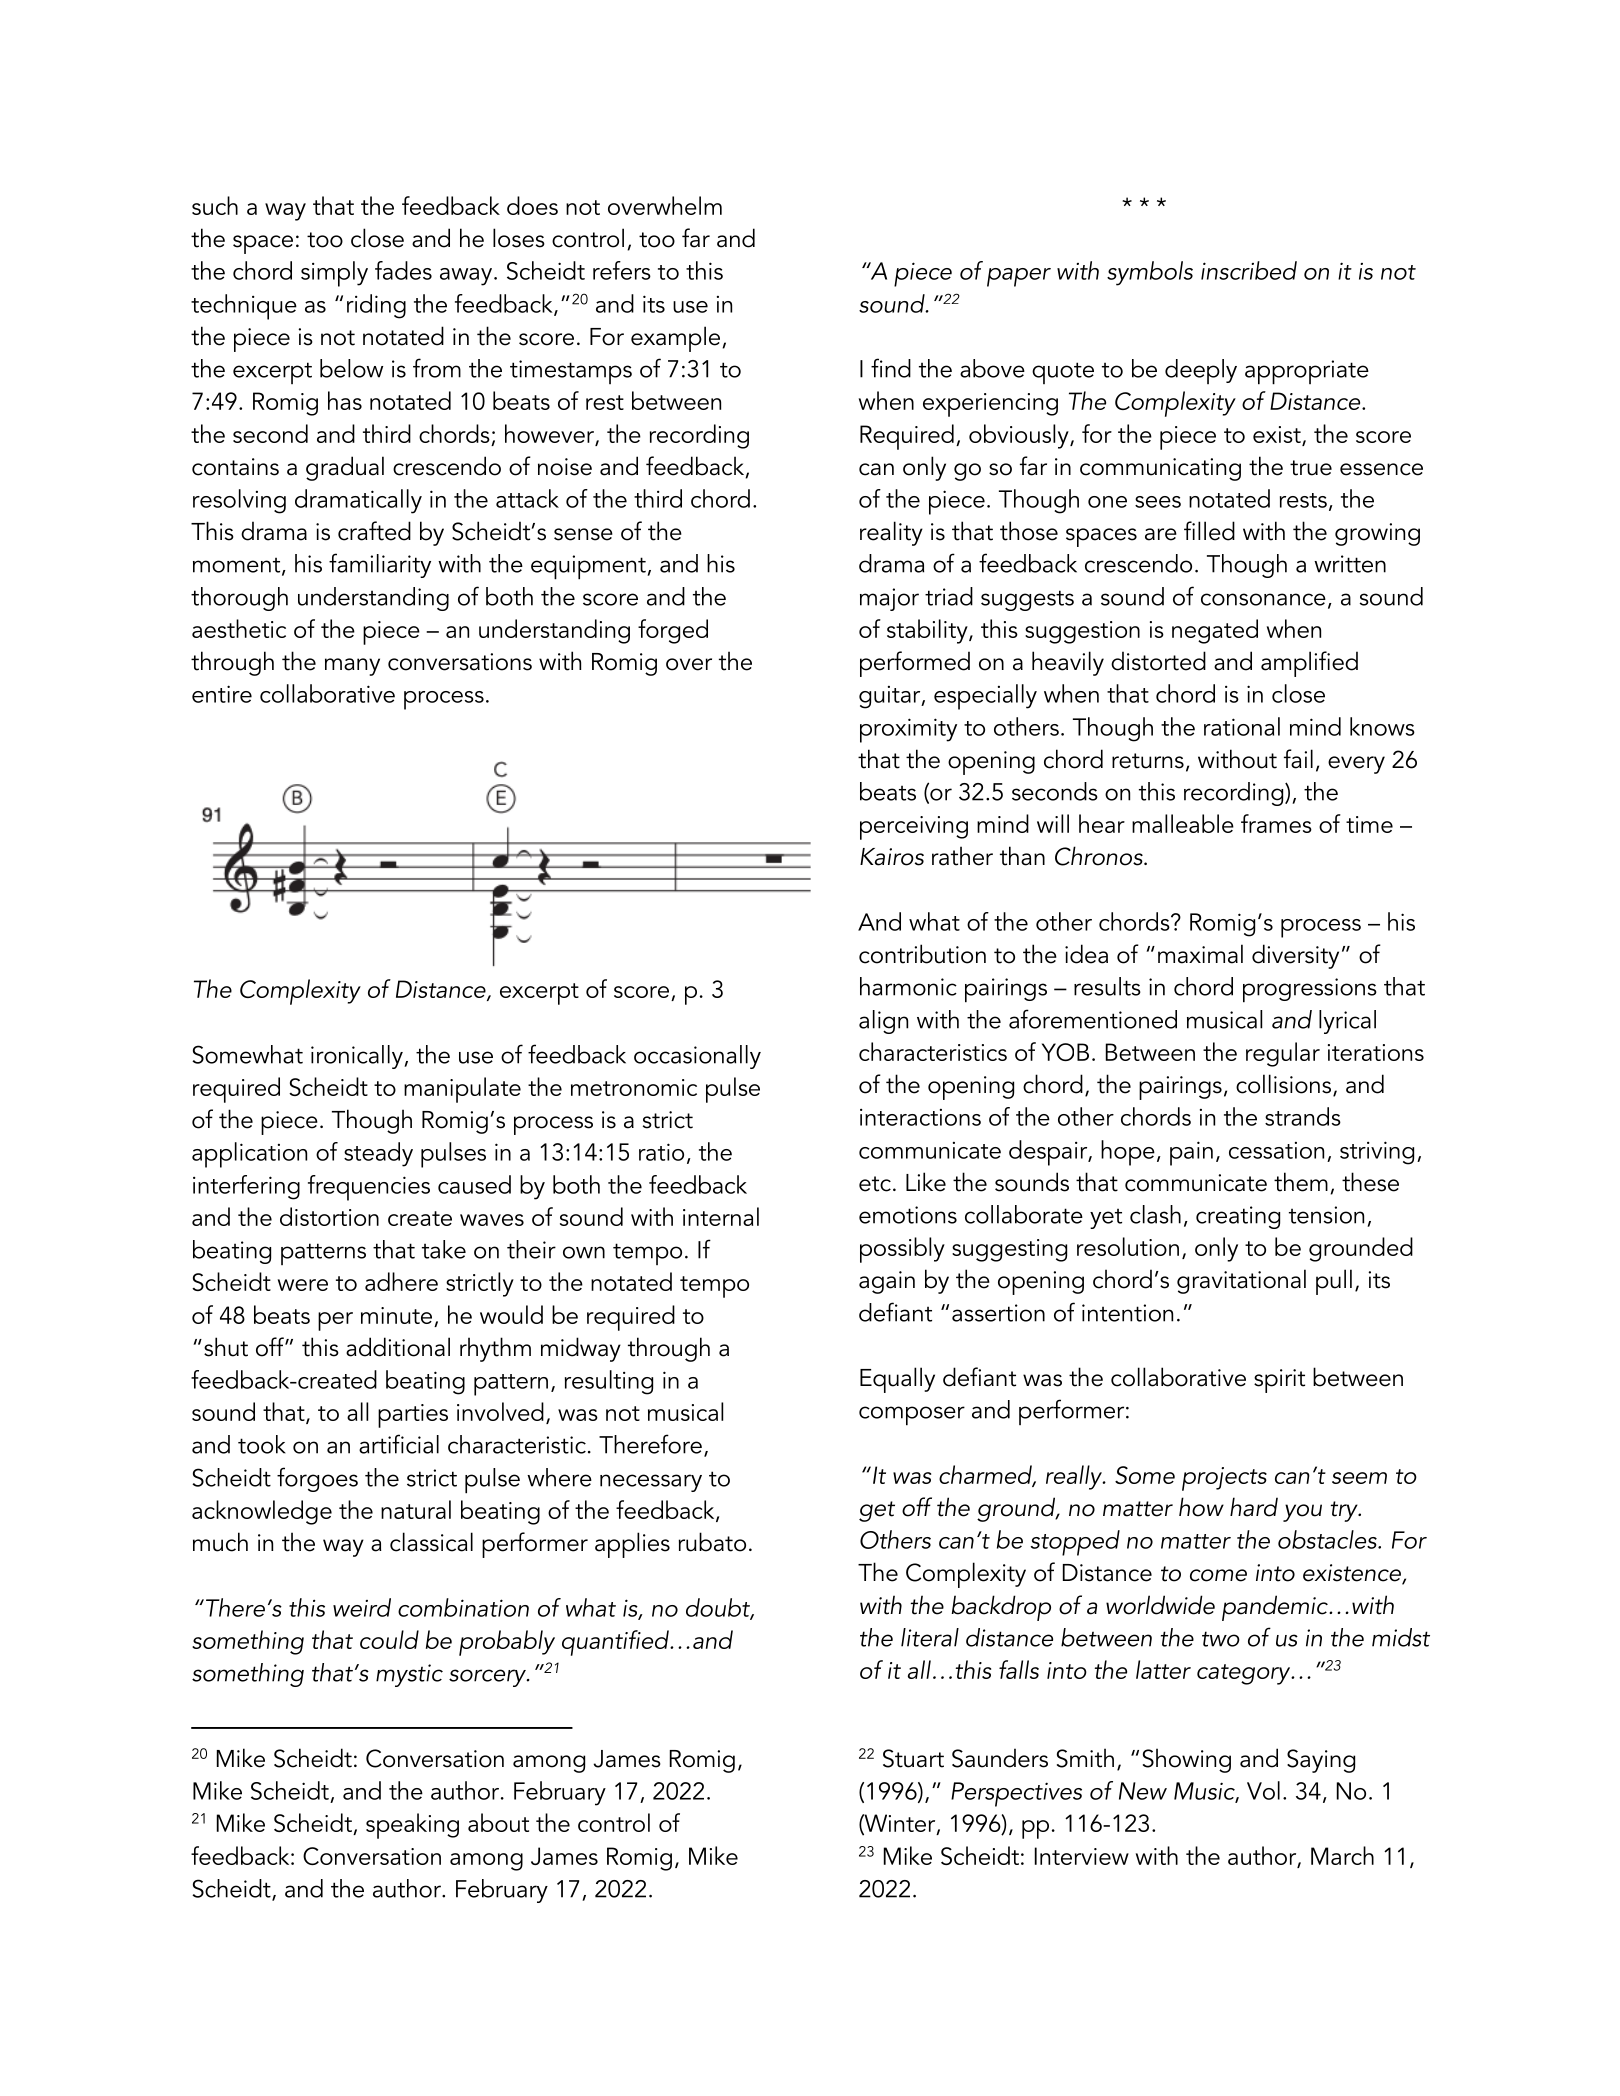 The height and width of the screenshot is (2096, 1620). I want to click on Saying, so click(1321, 1761).
